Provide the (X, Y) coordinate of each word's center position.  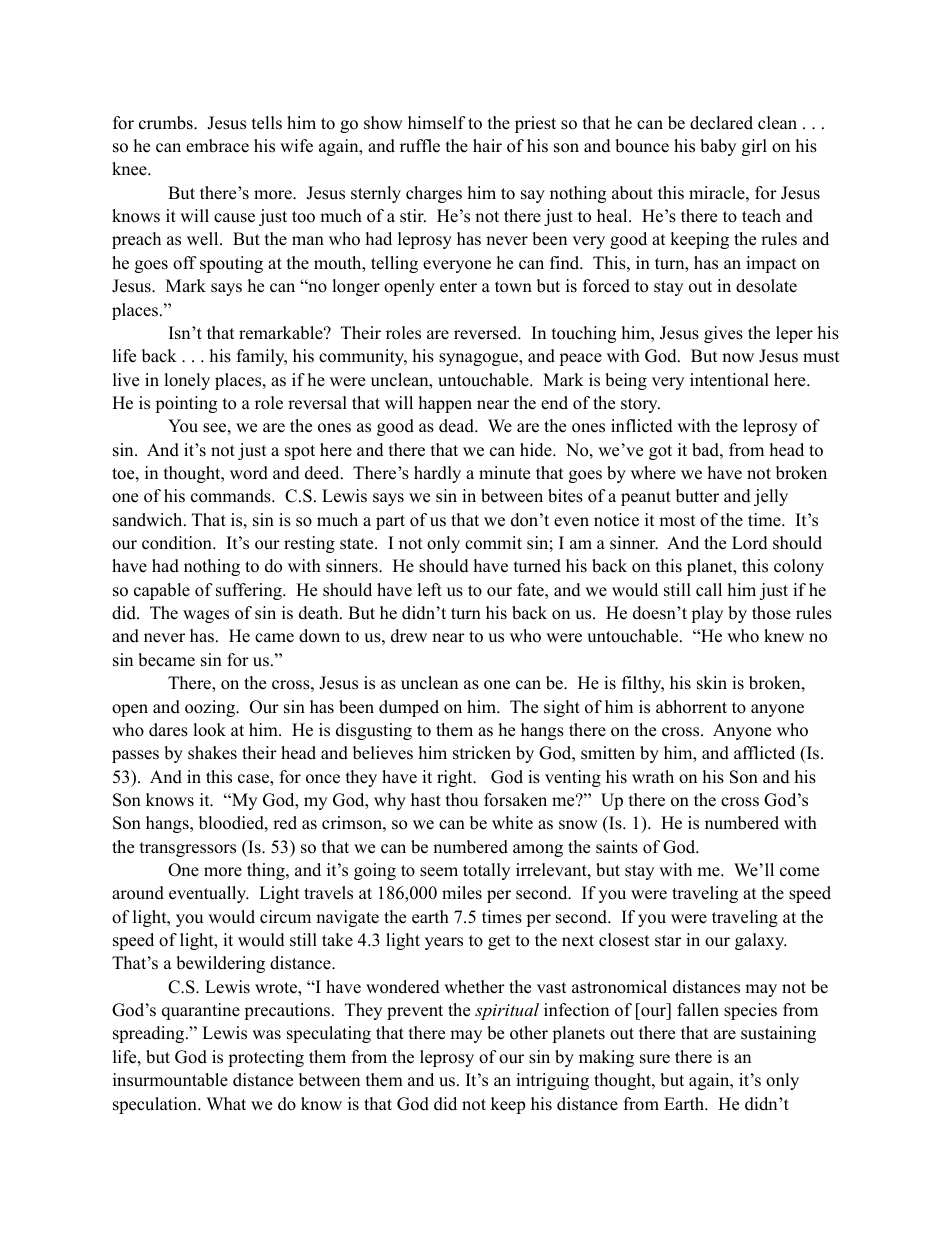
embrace (217, 146)
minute (504, 473)
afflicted (764, 753)
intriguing (552, 1081)
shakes (212, 753)
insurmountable (170, 1080)
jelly (771, 497)
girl (754, 147)
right (456, 778)
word (249, 473)
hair (487, 145)
